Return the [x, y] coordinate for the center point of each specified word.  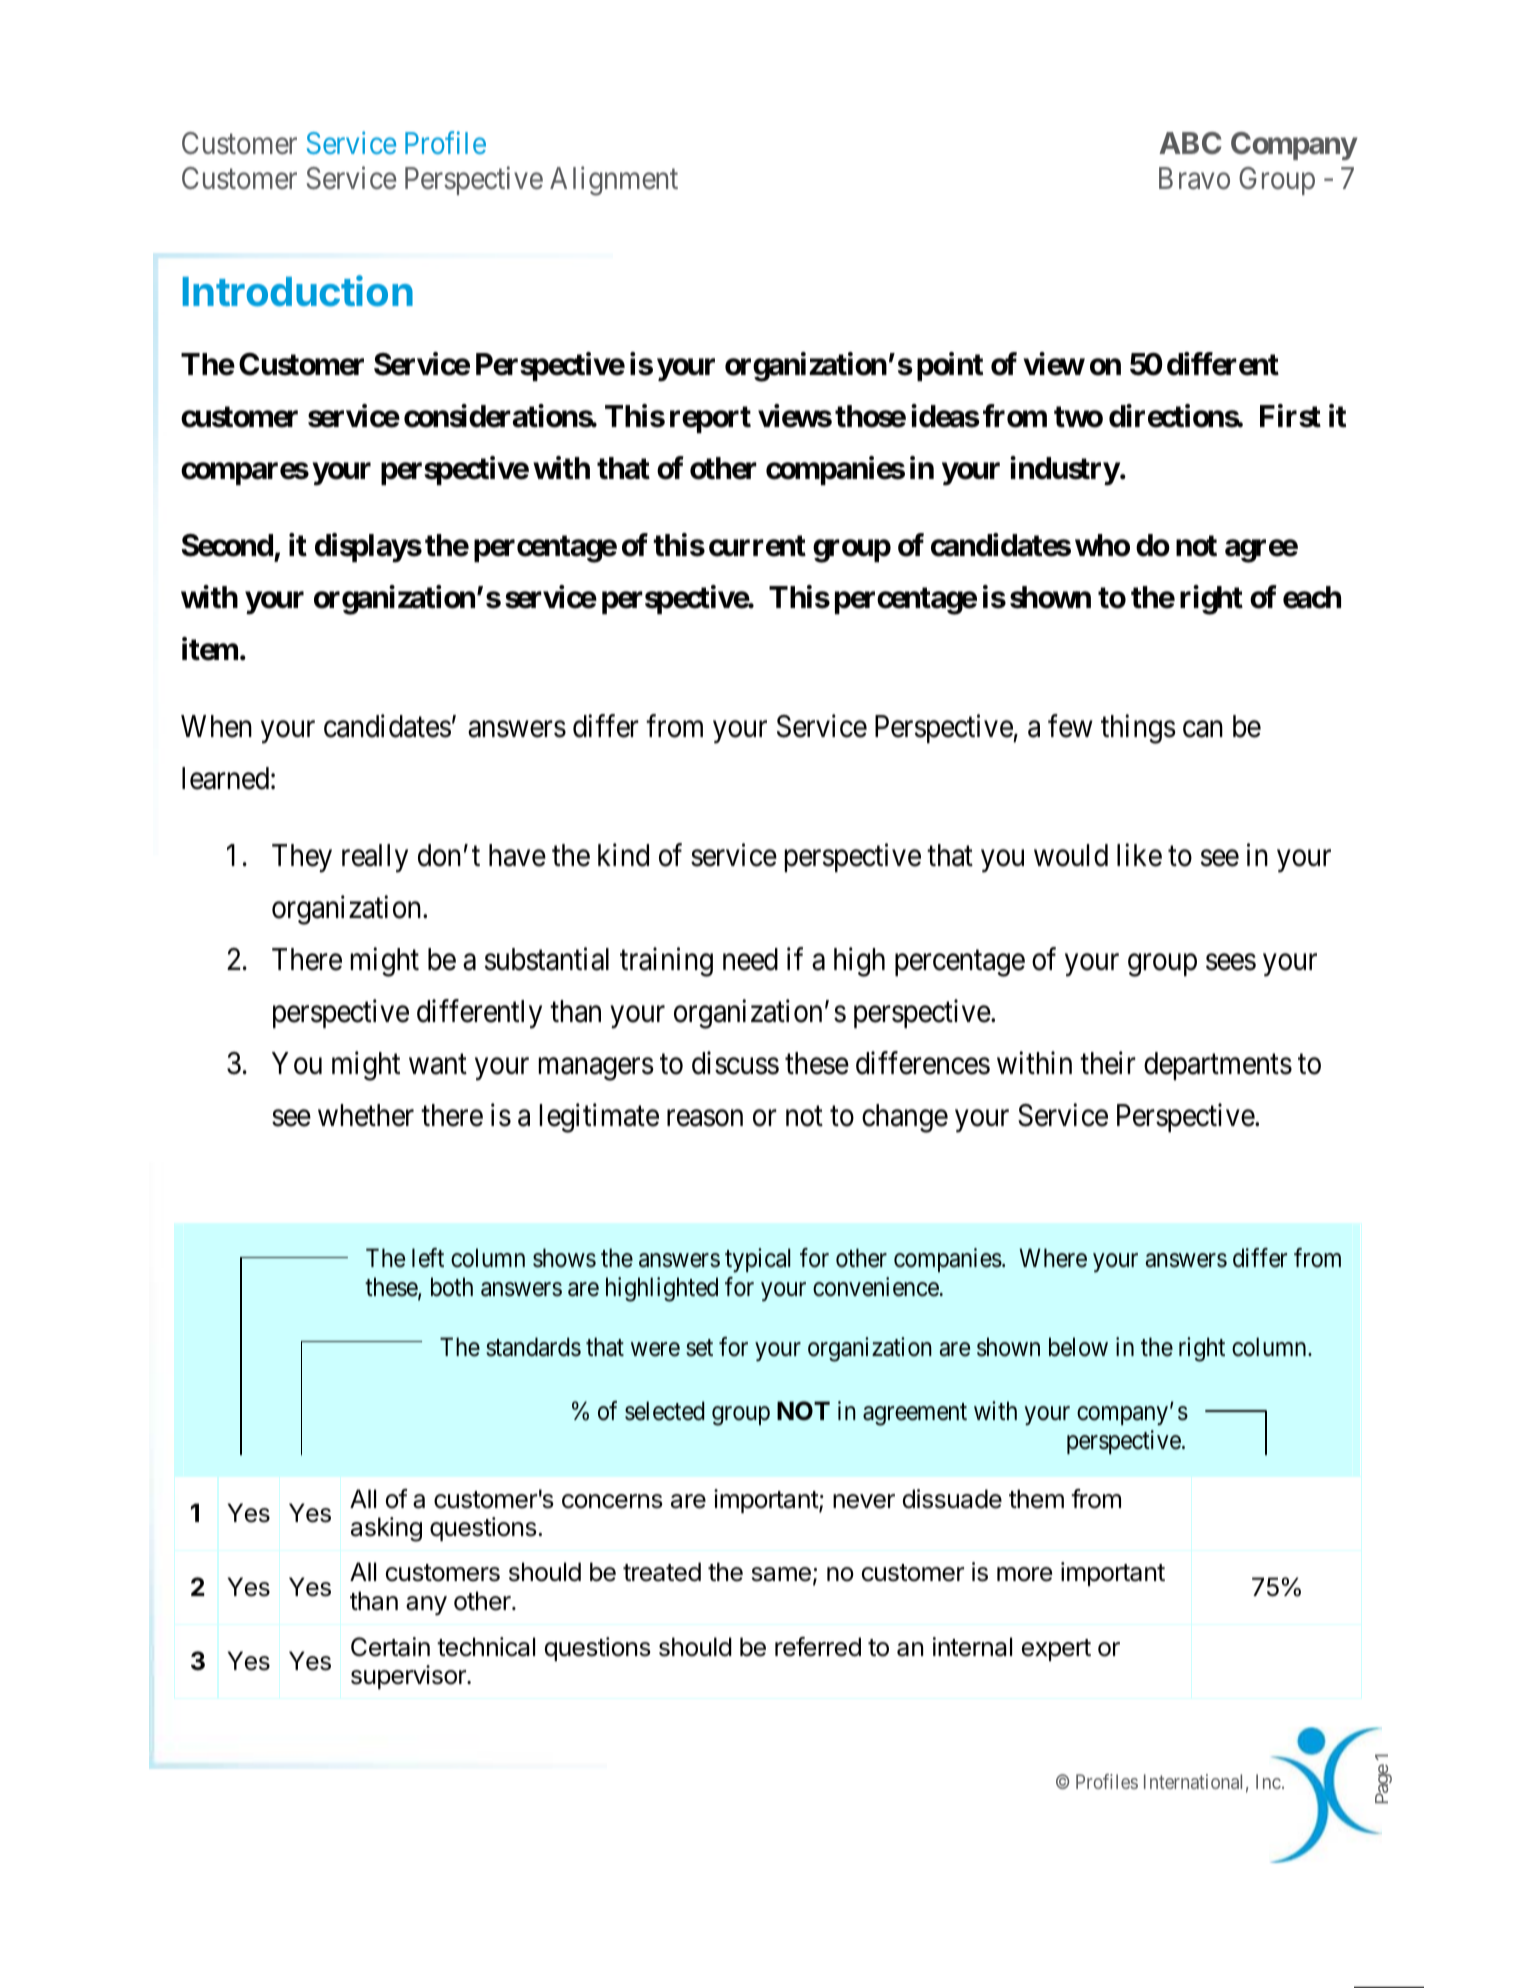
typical [757, 1260]
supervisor [409, 1677]
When [216, 726]
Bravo [1194, 178]
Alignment [614, 181]
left [428, 1258]
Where [1053, 1258]
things [1138, 729]
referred [818, 1647]
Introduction [298, 291]
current [757, 546]
